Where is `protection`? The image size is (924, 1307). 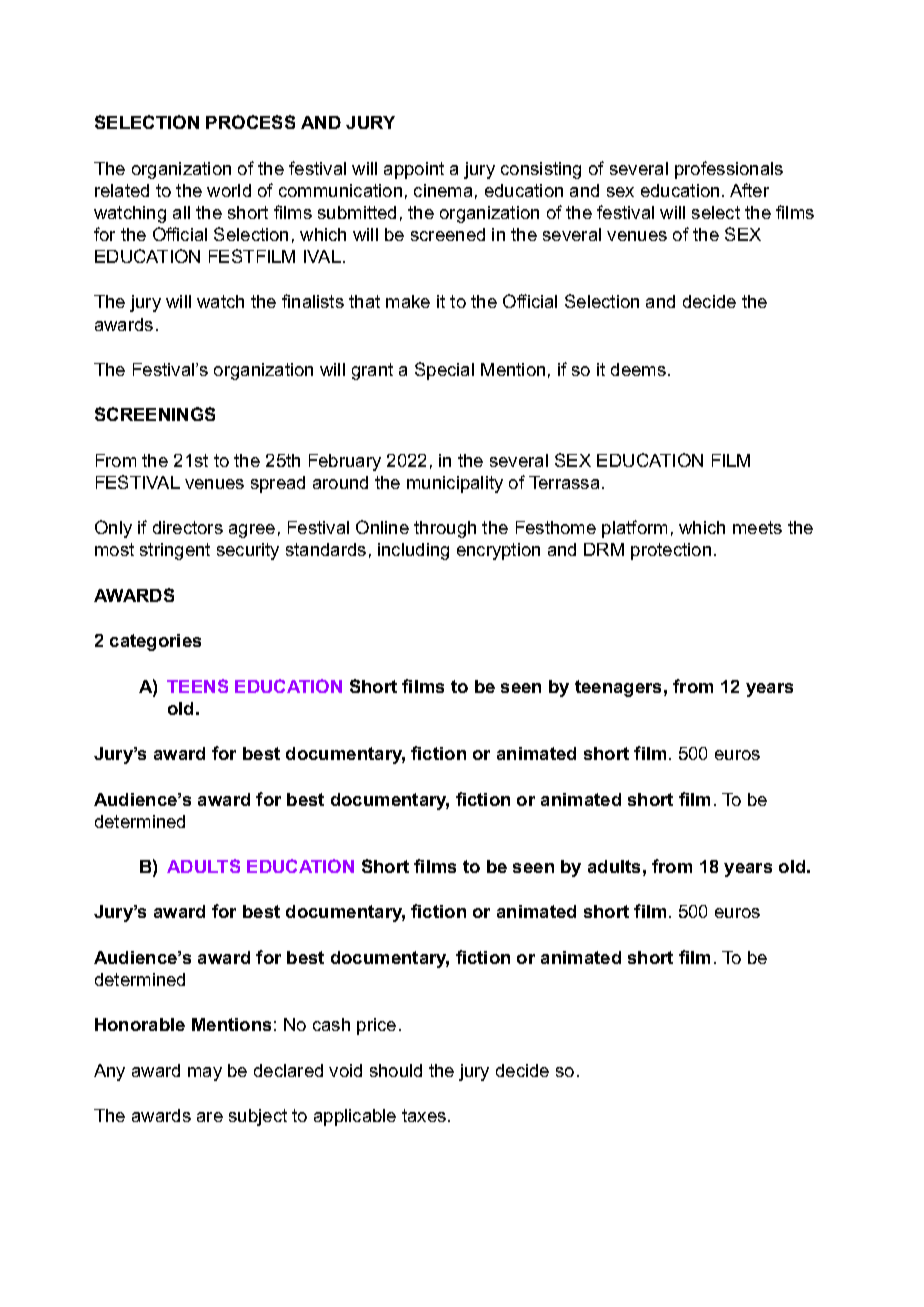 protection is located at coordinates (671, 551).
